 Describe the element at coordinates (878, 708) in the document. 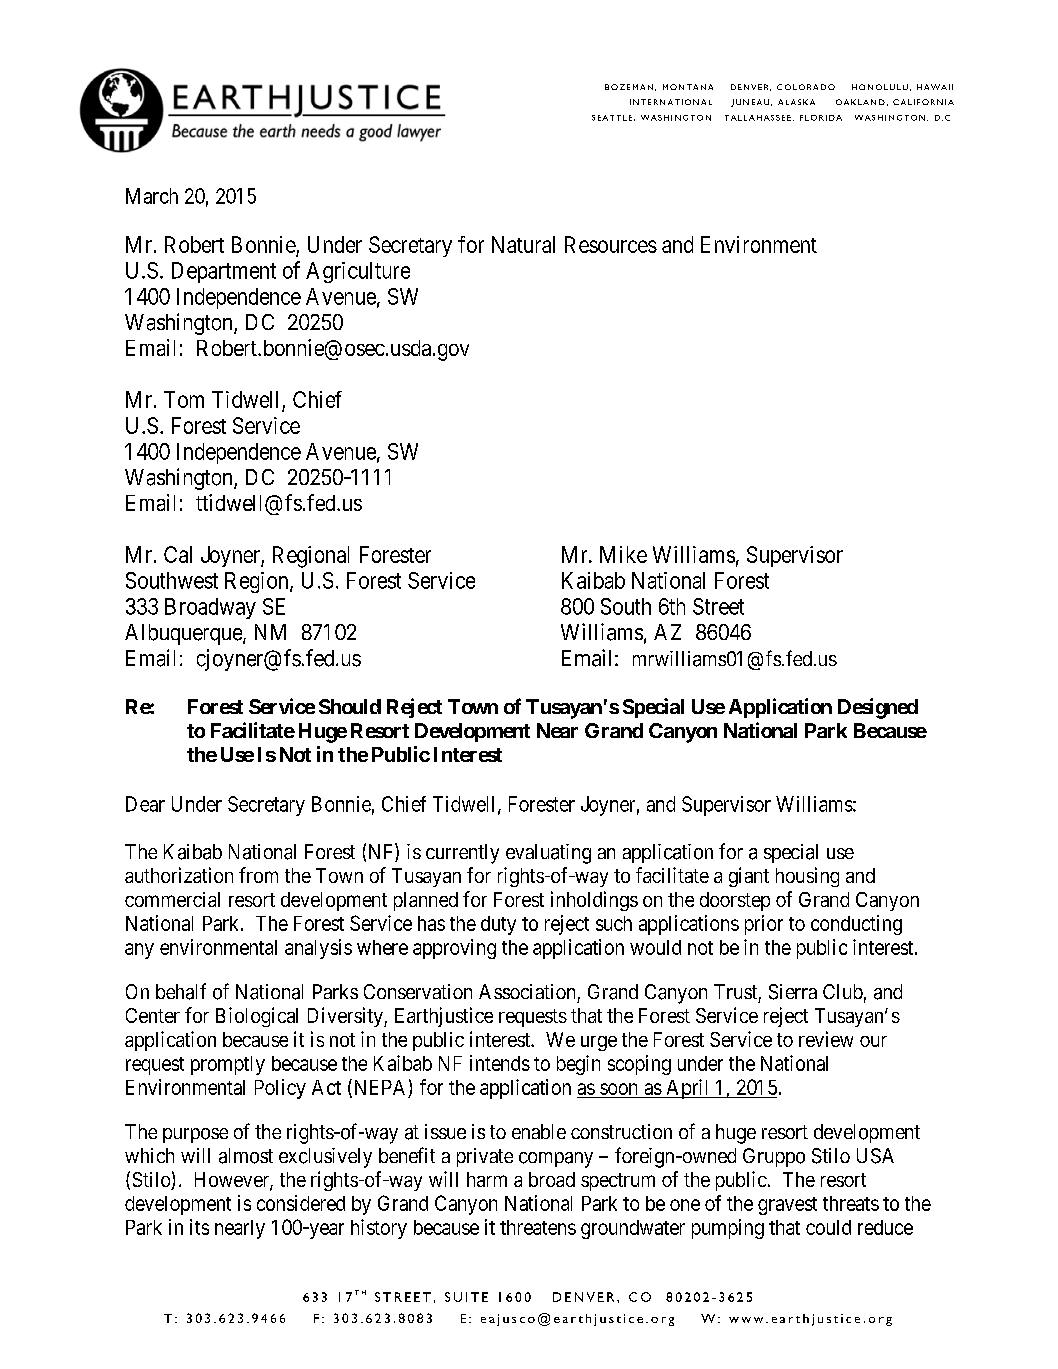

I see `Designed` at that location.
